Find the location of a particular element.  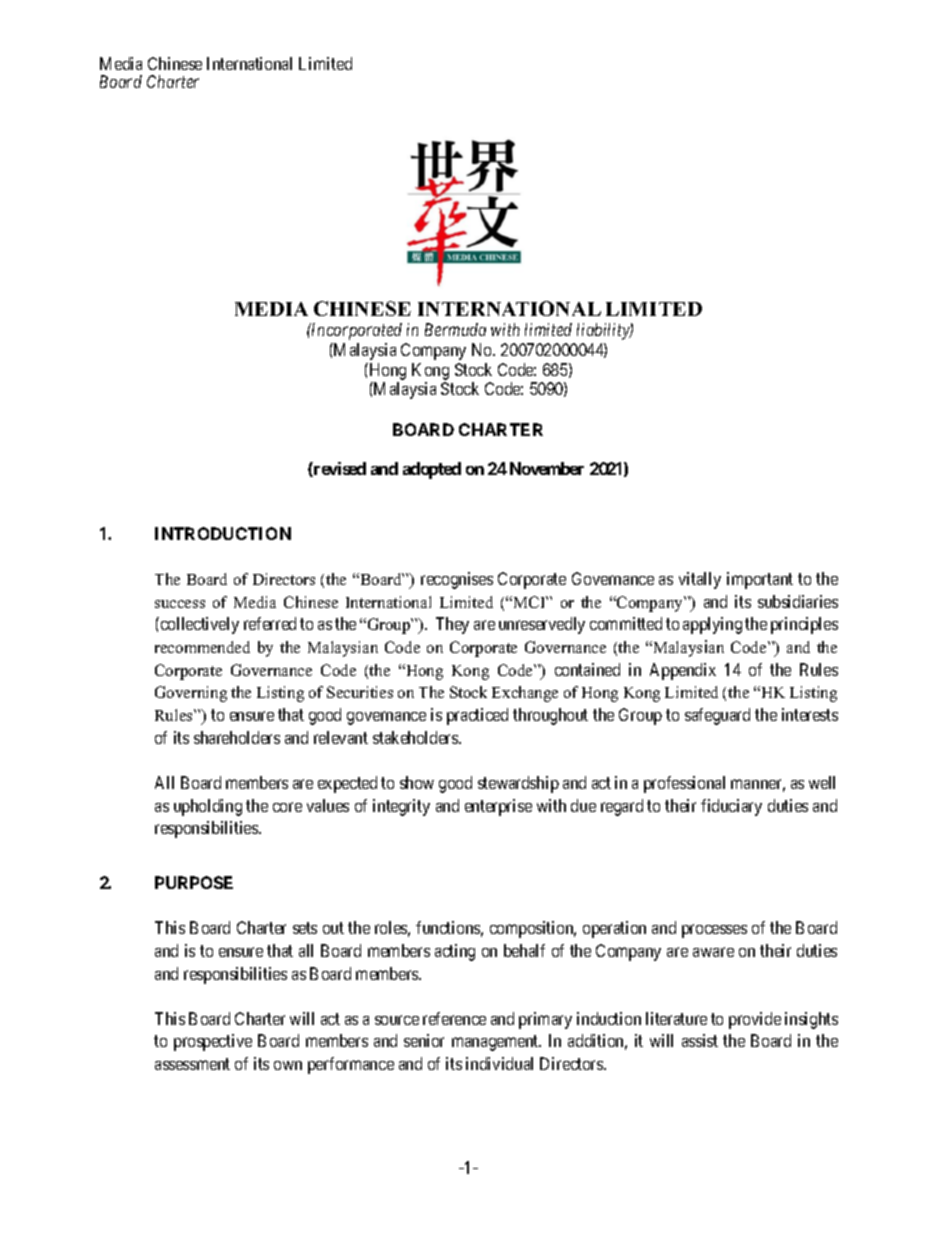

November is located at coordinates (547, 468).
